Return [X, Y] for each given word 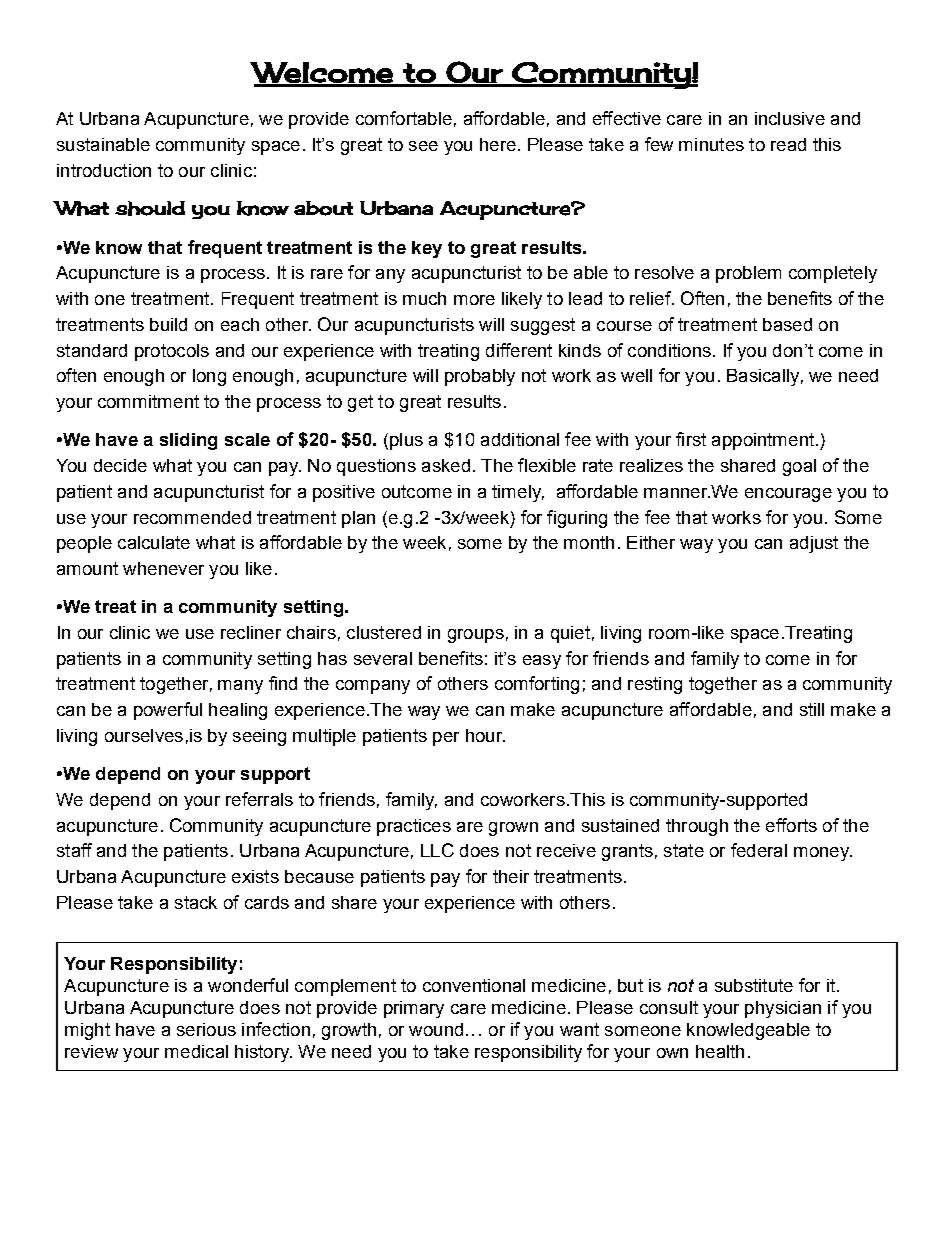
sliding [188, 441]
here [498, 144]
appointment [764, 441]
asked [446, 465]
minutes [711, 144]
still [812, 709]
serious [206, 1029]
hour [485, 735]
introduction [104, 170]
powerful [168, 711]
